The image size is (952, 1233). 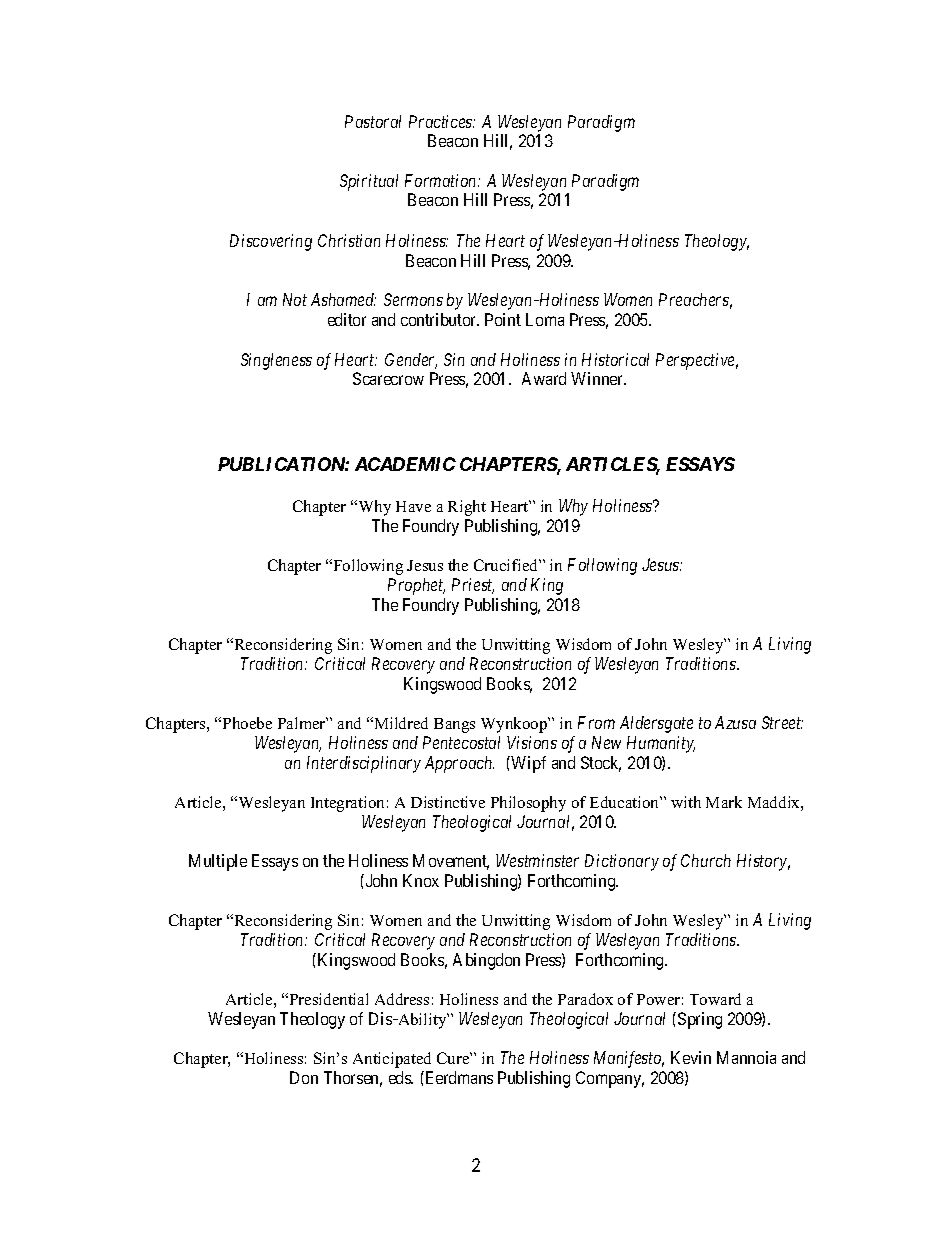 What do you see at coordinates (782, 722) in the screenshot?
I see `Street` at bounding box center [782, 722].
